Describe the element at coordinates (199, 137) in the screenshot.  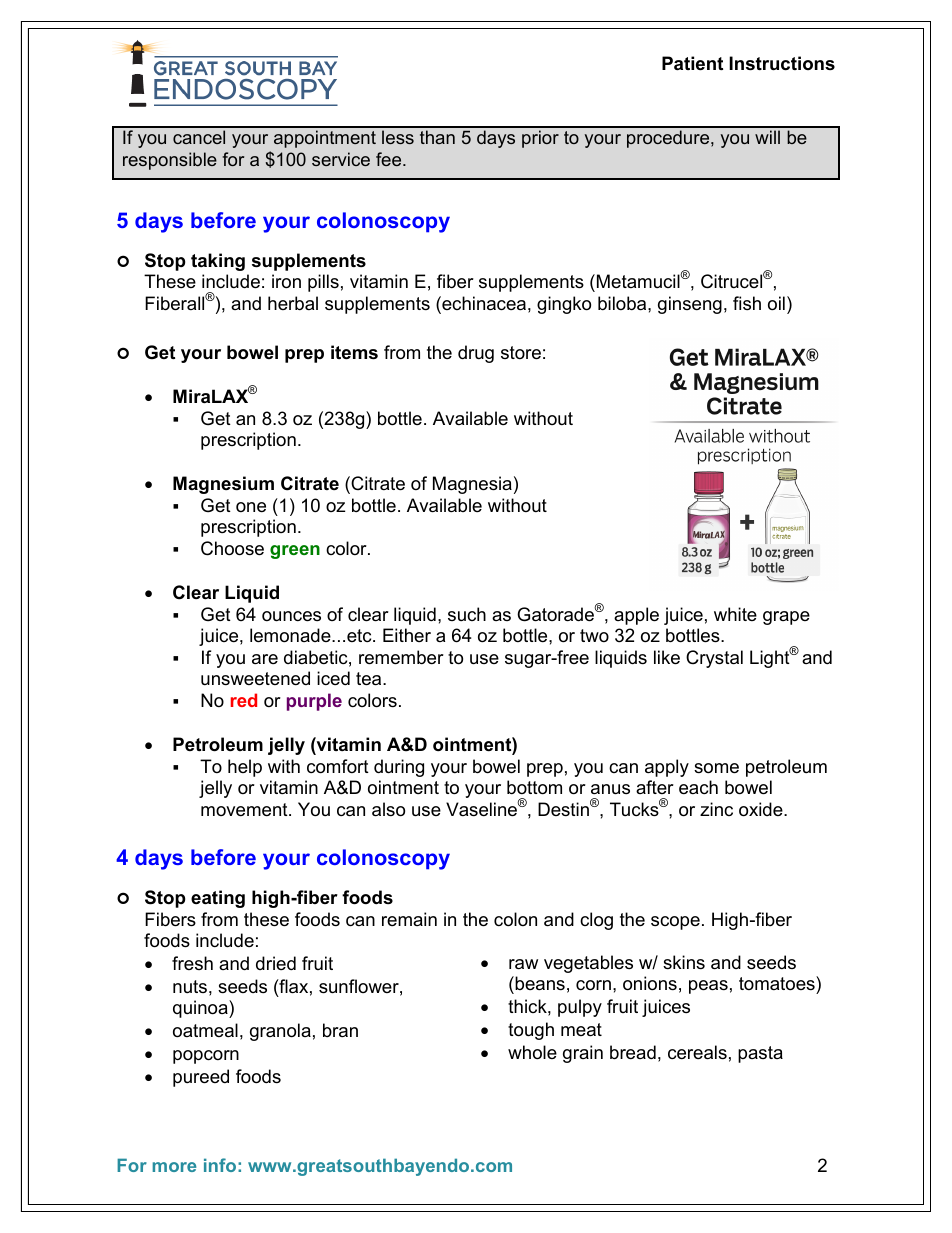
I see `cancel` at that location.
